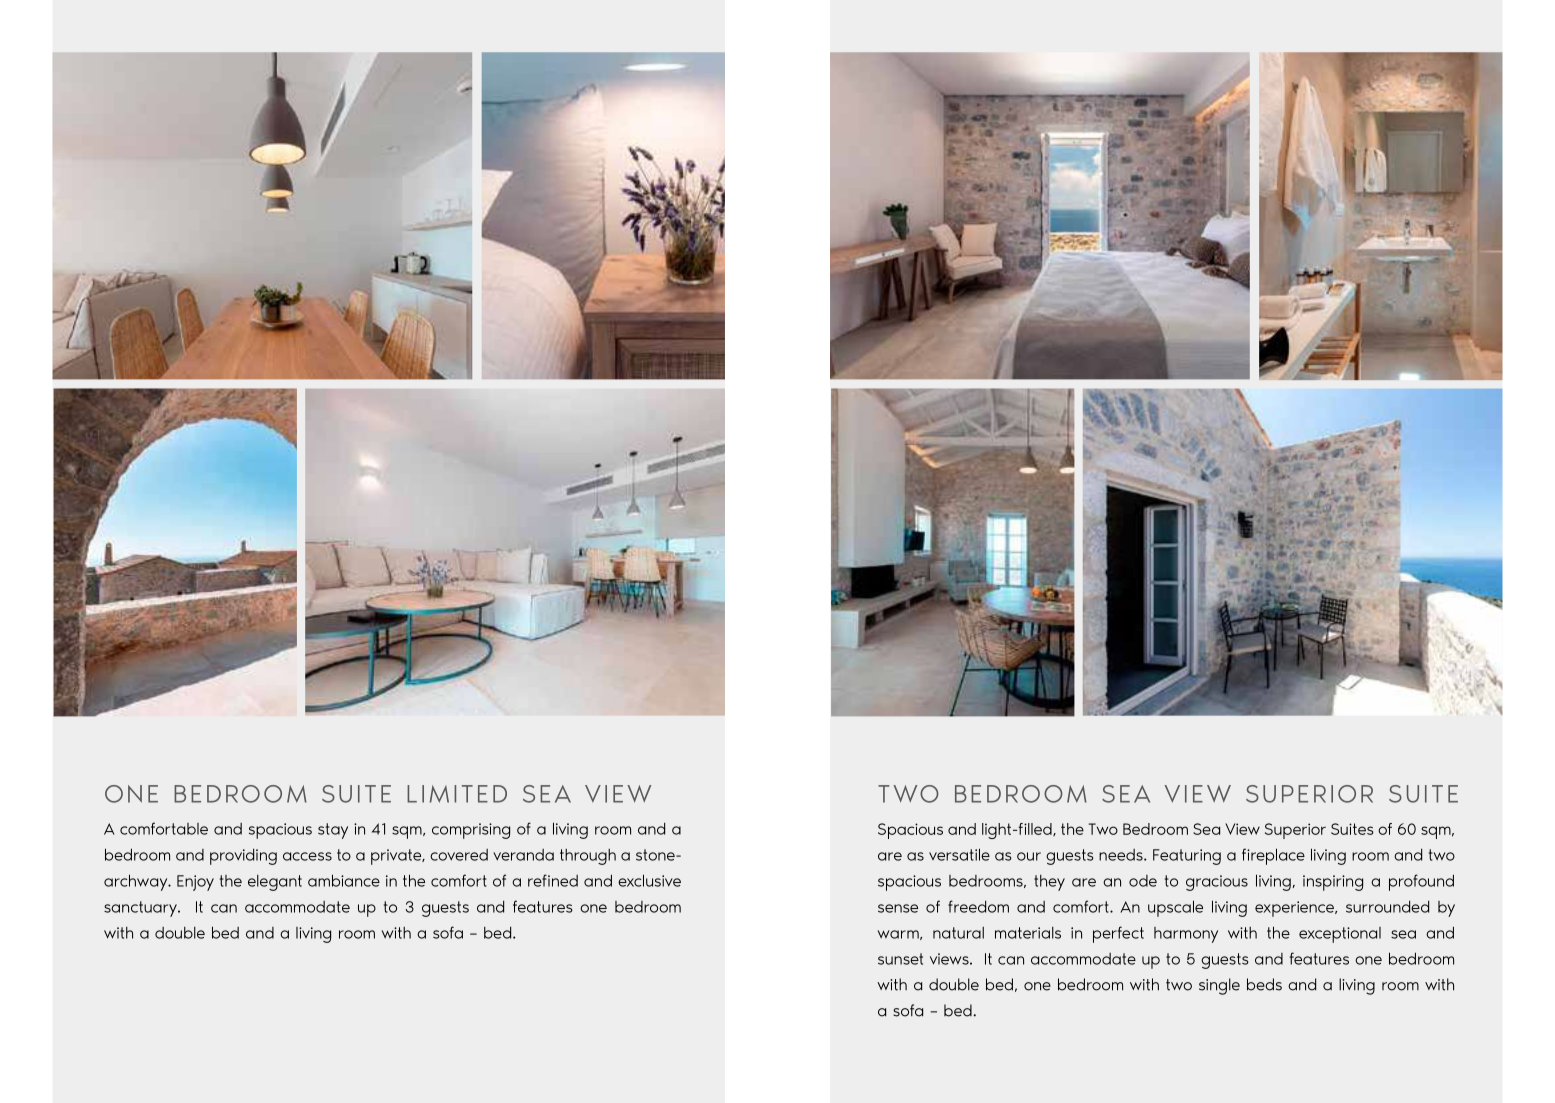 This screenshot has height=1103, width=1555. Describe the element at coordinates (1122, 855) in the screenshot. I see `needs` at that location.
